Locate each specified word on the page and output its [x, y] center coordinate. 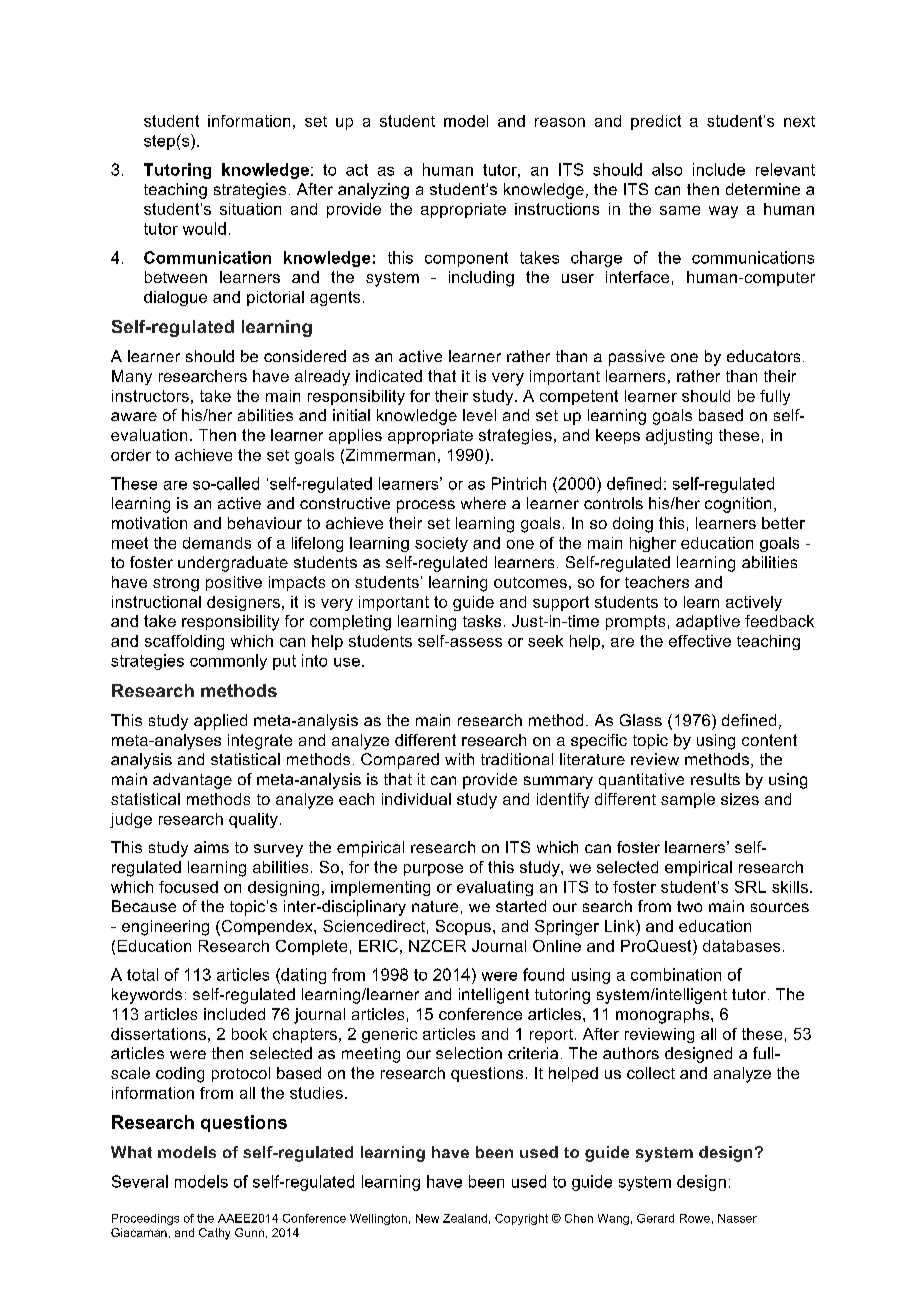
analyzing [373, 191]
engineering [165, 928]
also [667, 169]
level [479, 415]
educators [763, 356]
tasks [482, 621]
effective [700, 641]
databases [741, 946]
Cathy [214, 1234]
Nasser [737, 1218]
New [427, 1218]
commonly [228, 662]
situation [250, 209]
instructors [150, 396]
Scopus [463, 927]
